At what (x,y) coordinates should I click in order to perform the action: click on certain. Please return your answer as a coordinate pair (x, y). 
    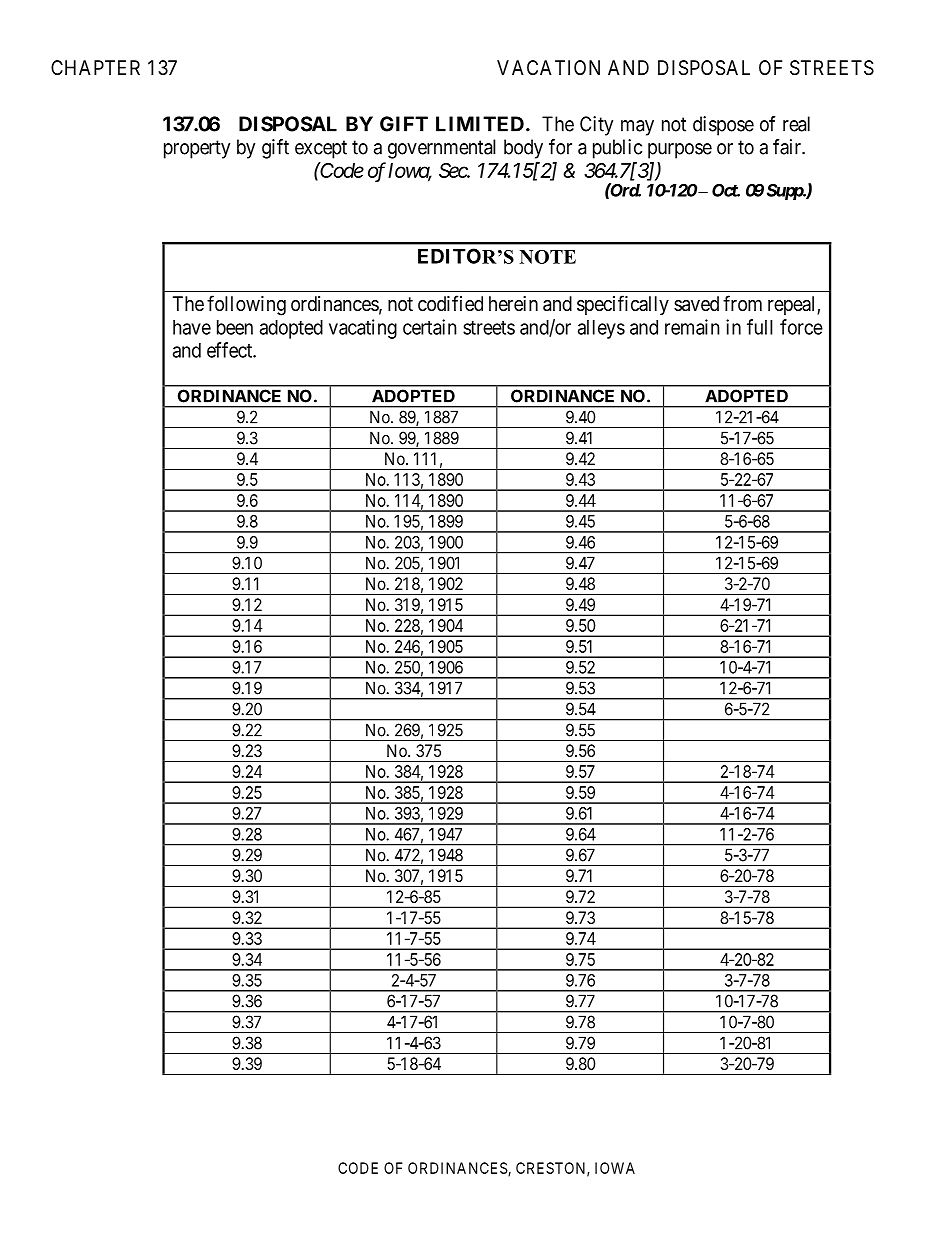
    Looking at the image, I should click on (430, 327).
